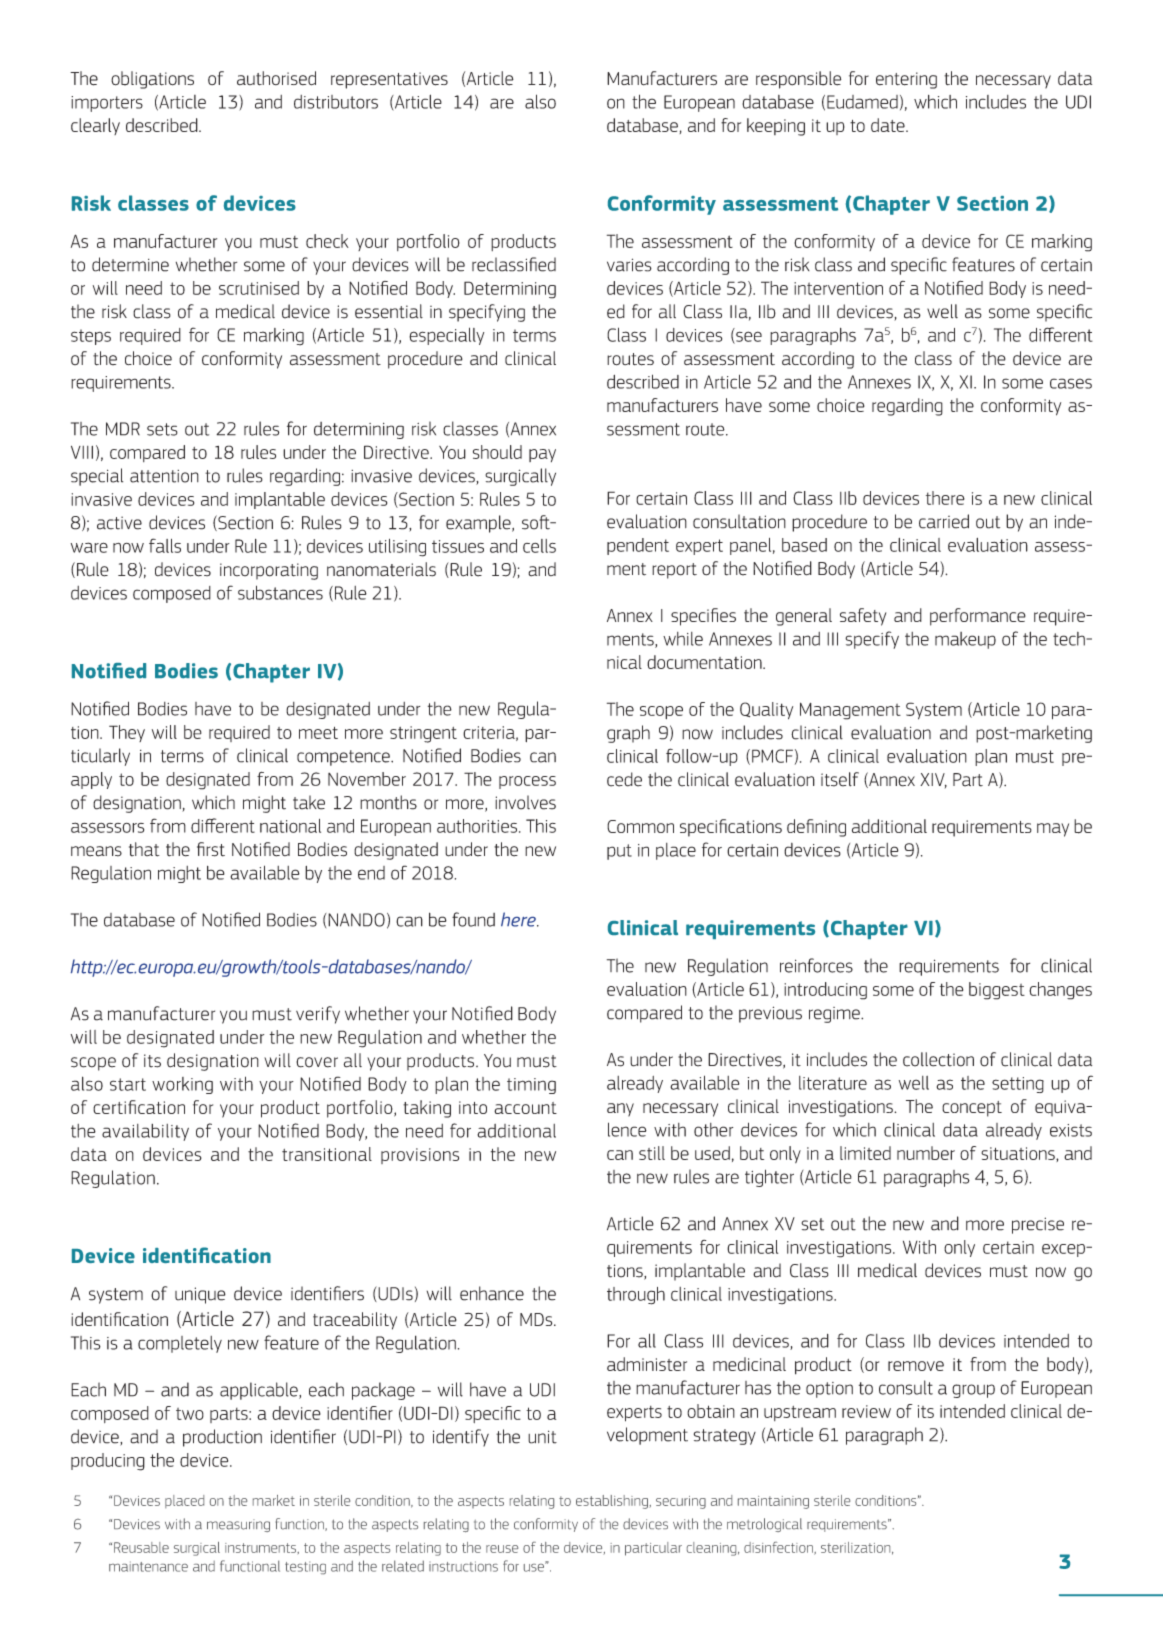 Image resolution: width=1163 pixels, height=1645 pixels. I want to click on availability, so click(145, 1132).
